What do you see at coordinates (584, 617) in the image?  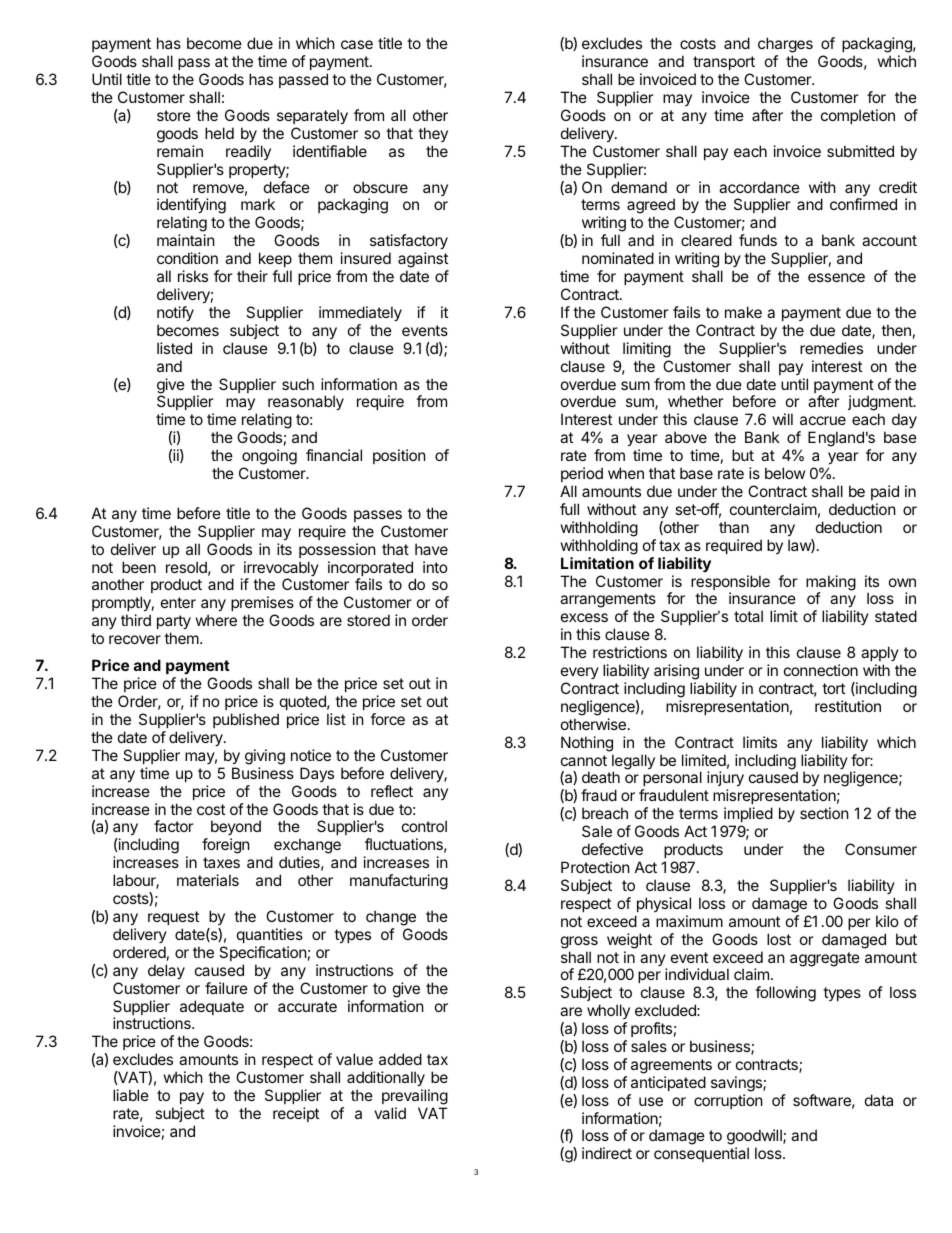 I see `excess` at bounding box center [584, 617].
